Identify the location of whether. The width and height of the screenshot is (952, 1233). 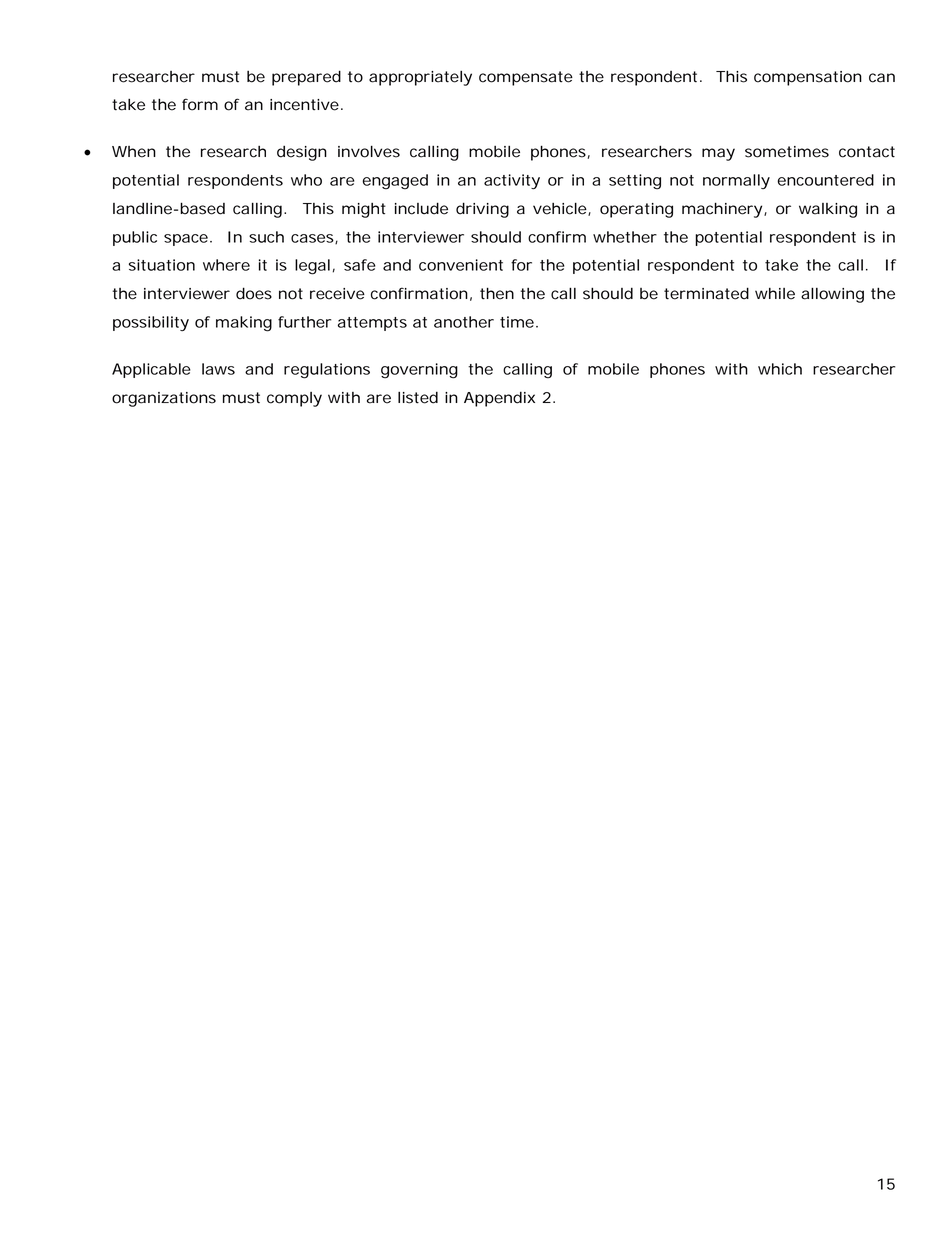
(625, 237).
